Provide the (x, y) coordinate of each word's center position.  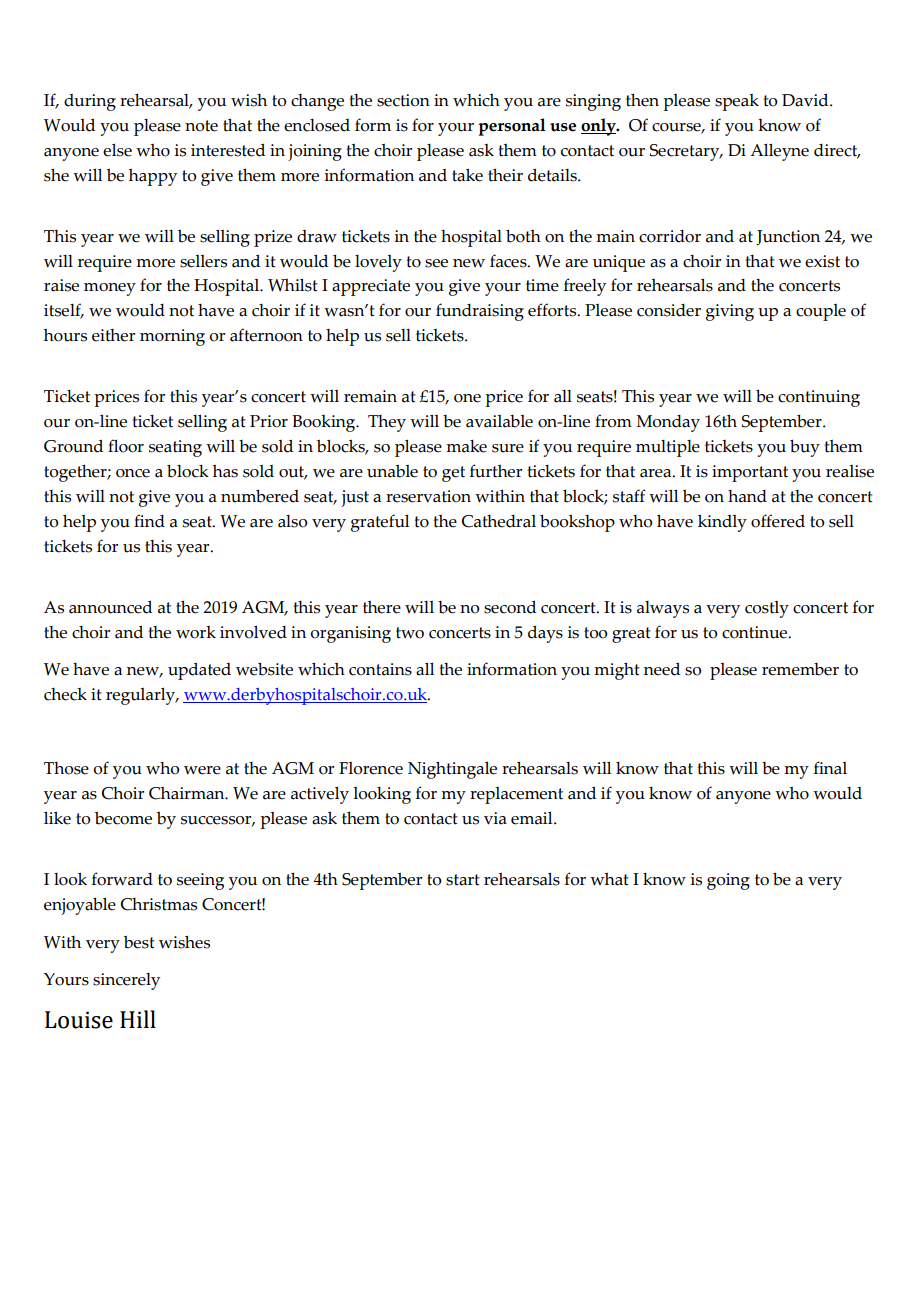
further (496, 471)
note (201, 126)
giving (730, 312)
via (495, 818)
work (196, 632)
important (750, 473)
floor (126, 446)
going (728, 881)
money (110, 289)
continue (756, 632)
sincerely (126, 981)
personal (512, 127)
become (123, 818)
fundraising (480, 312)
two (410, 633)
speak (737, 102)
